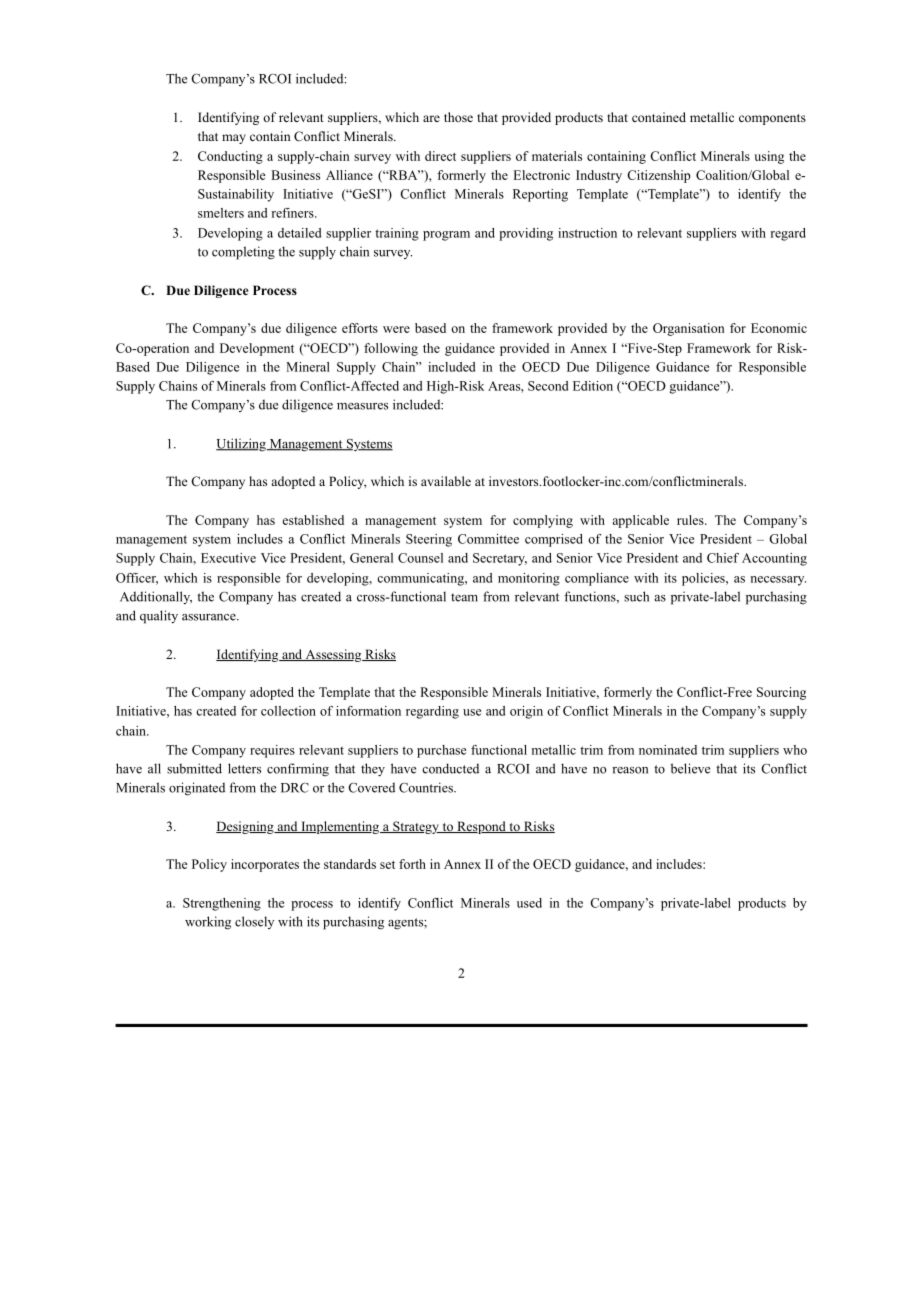  Describe the element at coordinates (781, 693) in the screenshot. I see `Sourcing` at that location.
